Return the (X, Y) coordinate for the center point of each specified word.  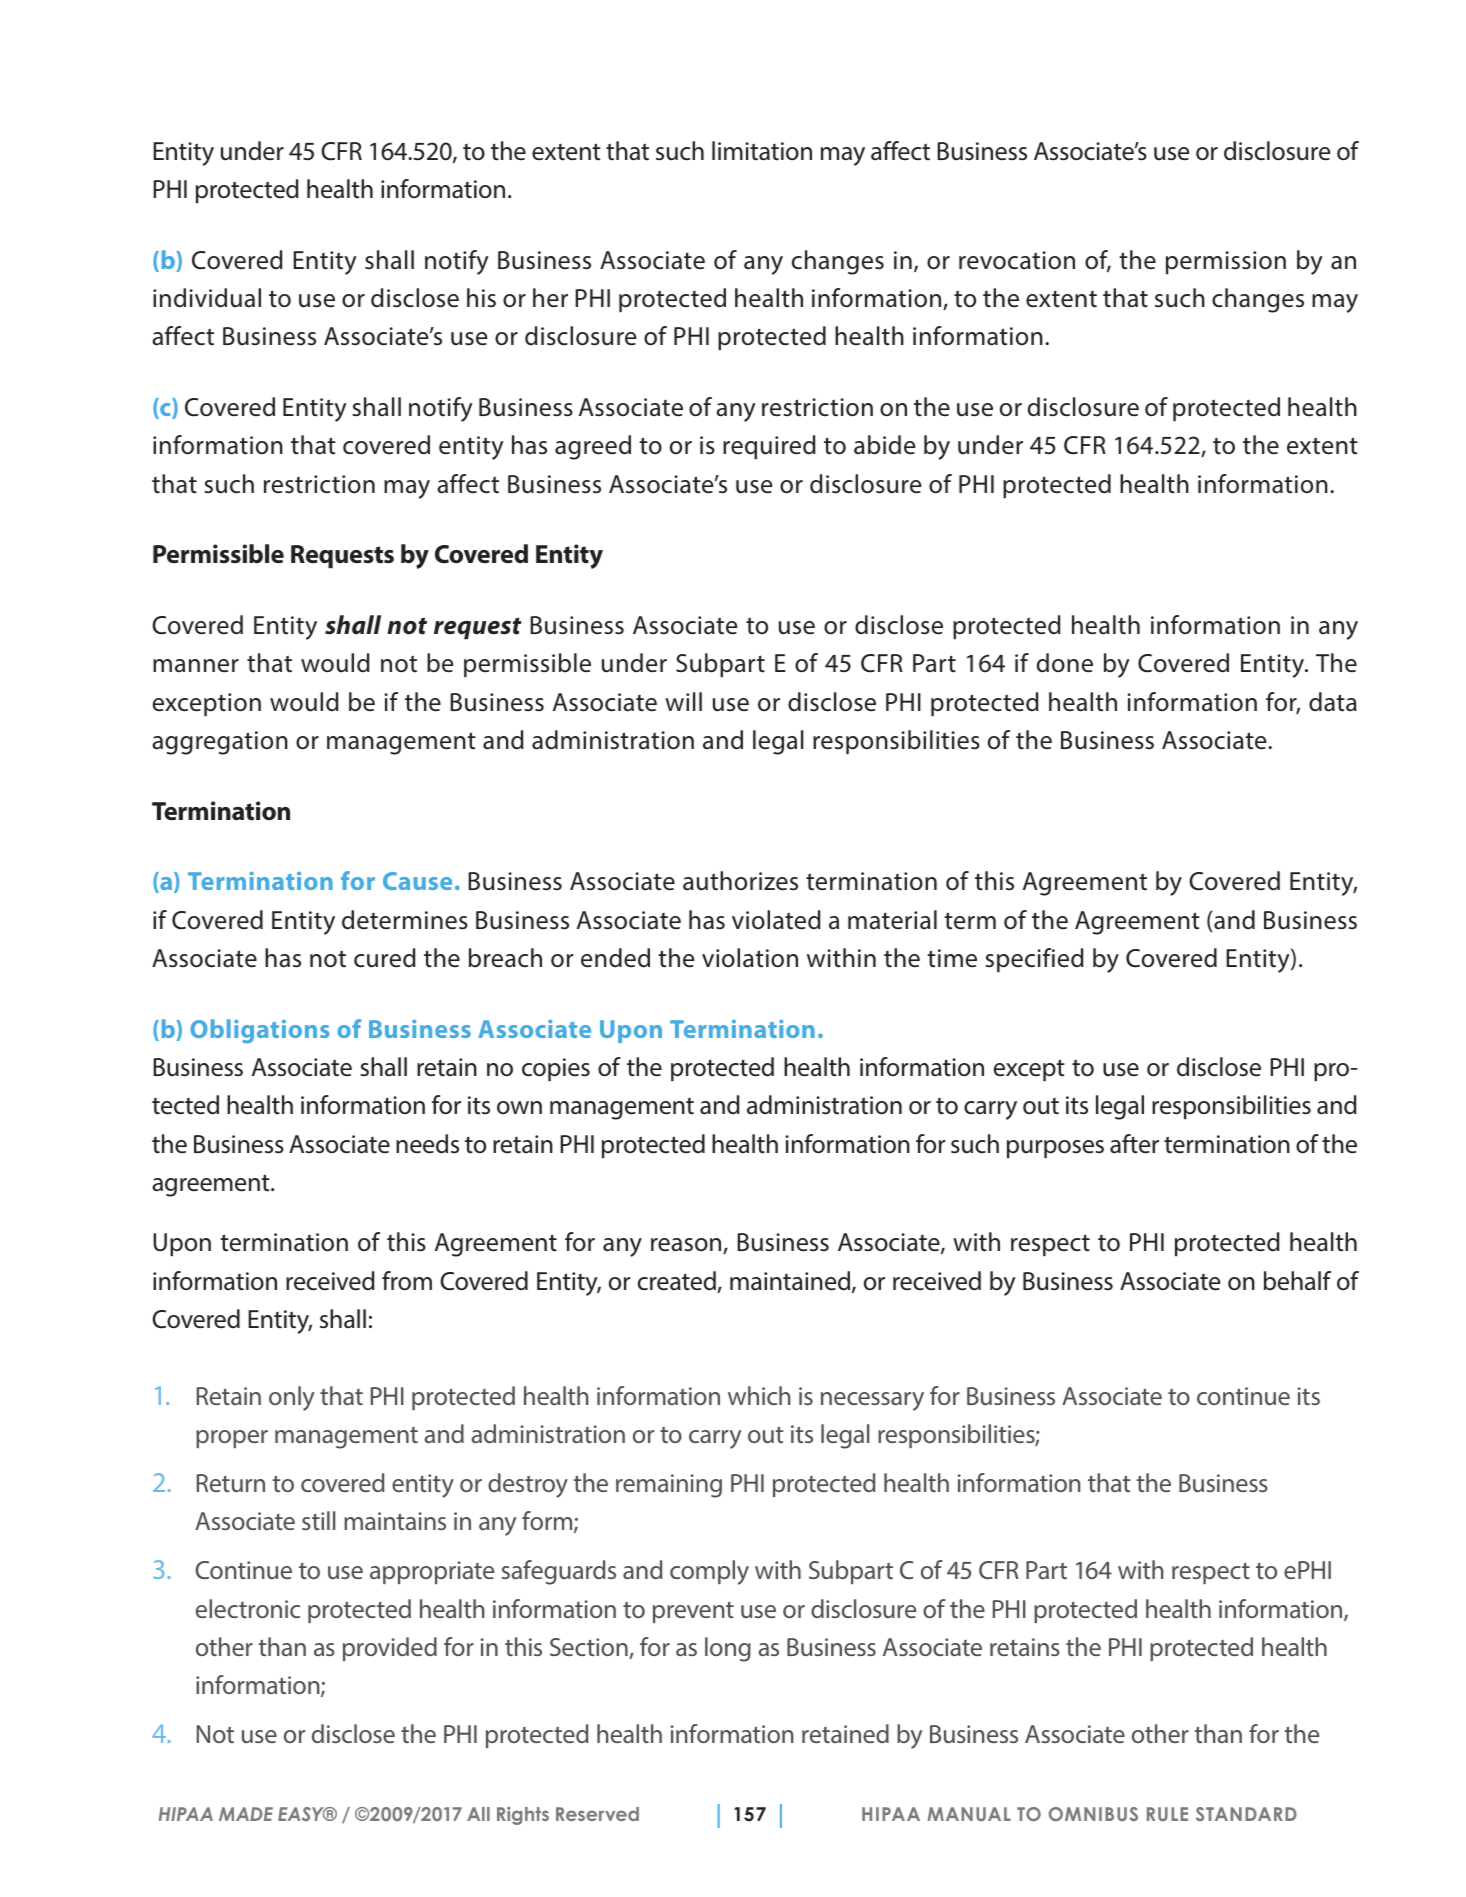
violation (750, 958)
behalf (1297, 1281)
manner (196, 666)
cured (385, 958)
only (291, 1398)
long (728, 1649)
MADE (246, 1814)
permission (1226, 262)
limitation (762, 151)
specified (1035, 960)
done (1065, 663)
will (683, 701)
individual (207, 298)
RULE (1167, 1814)
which (759, 1395)
